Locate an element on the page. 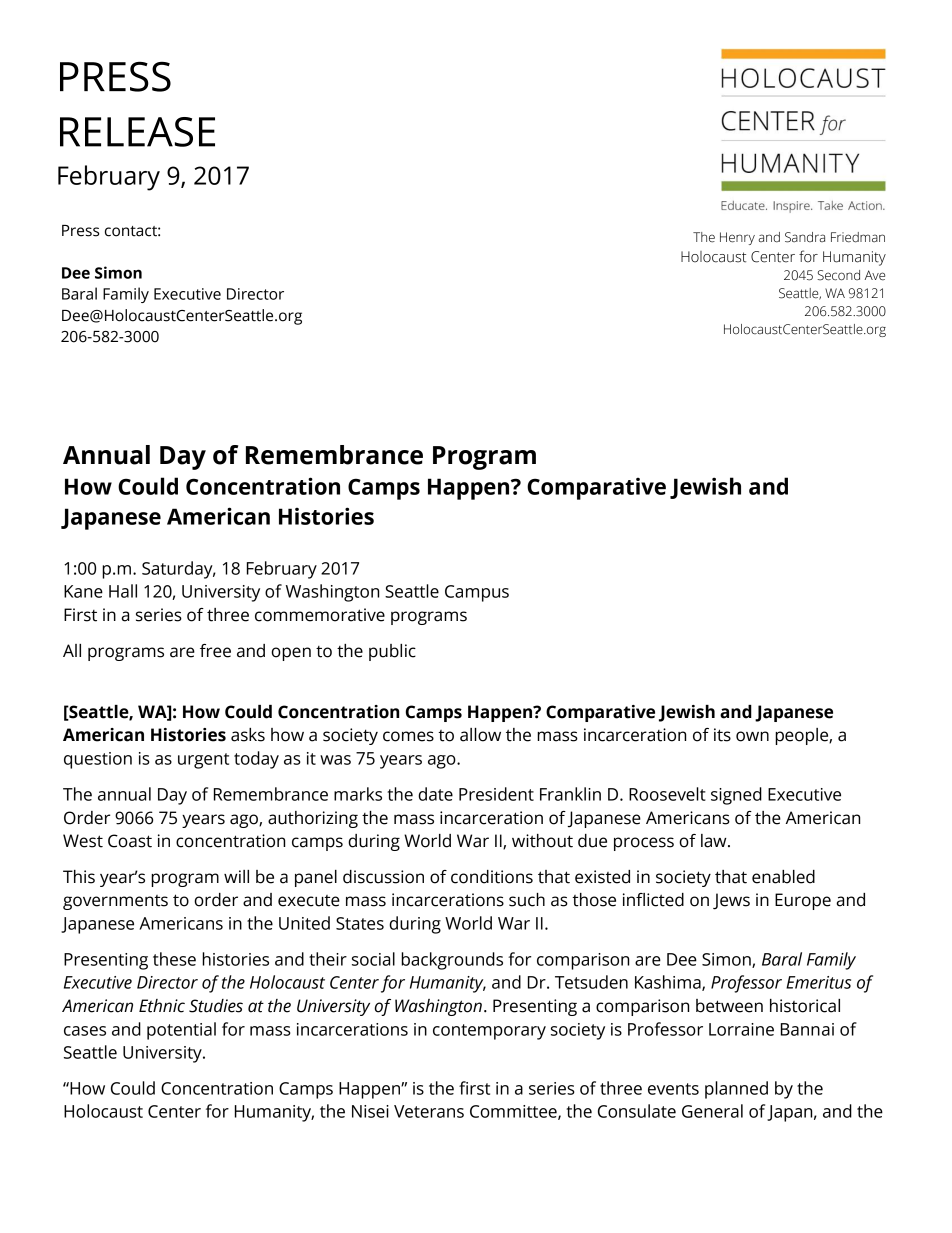 The image size is (952, 1233). Veterans is located at coordinates (429, 1111).
